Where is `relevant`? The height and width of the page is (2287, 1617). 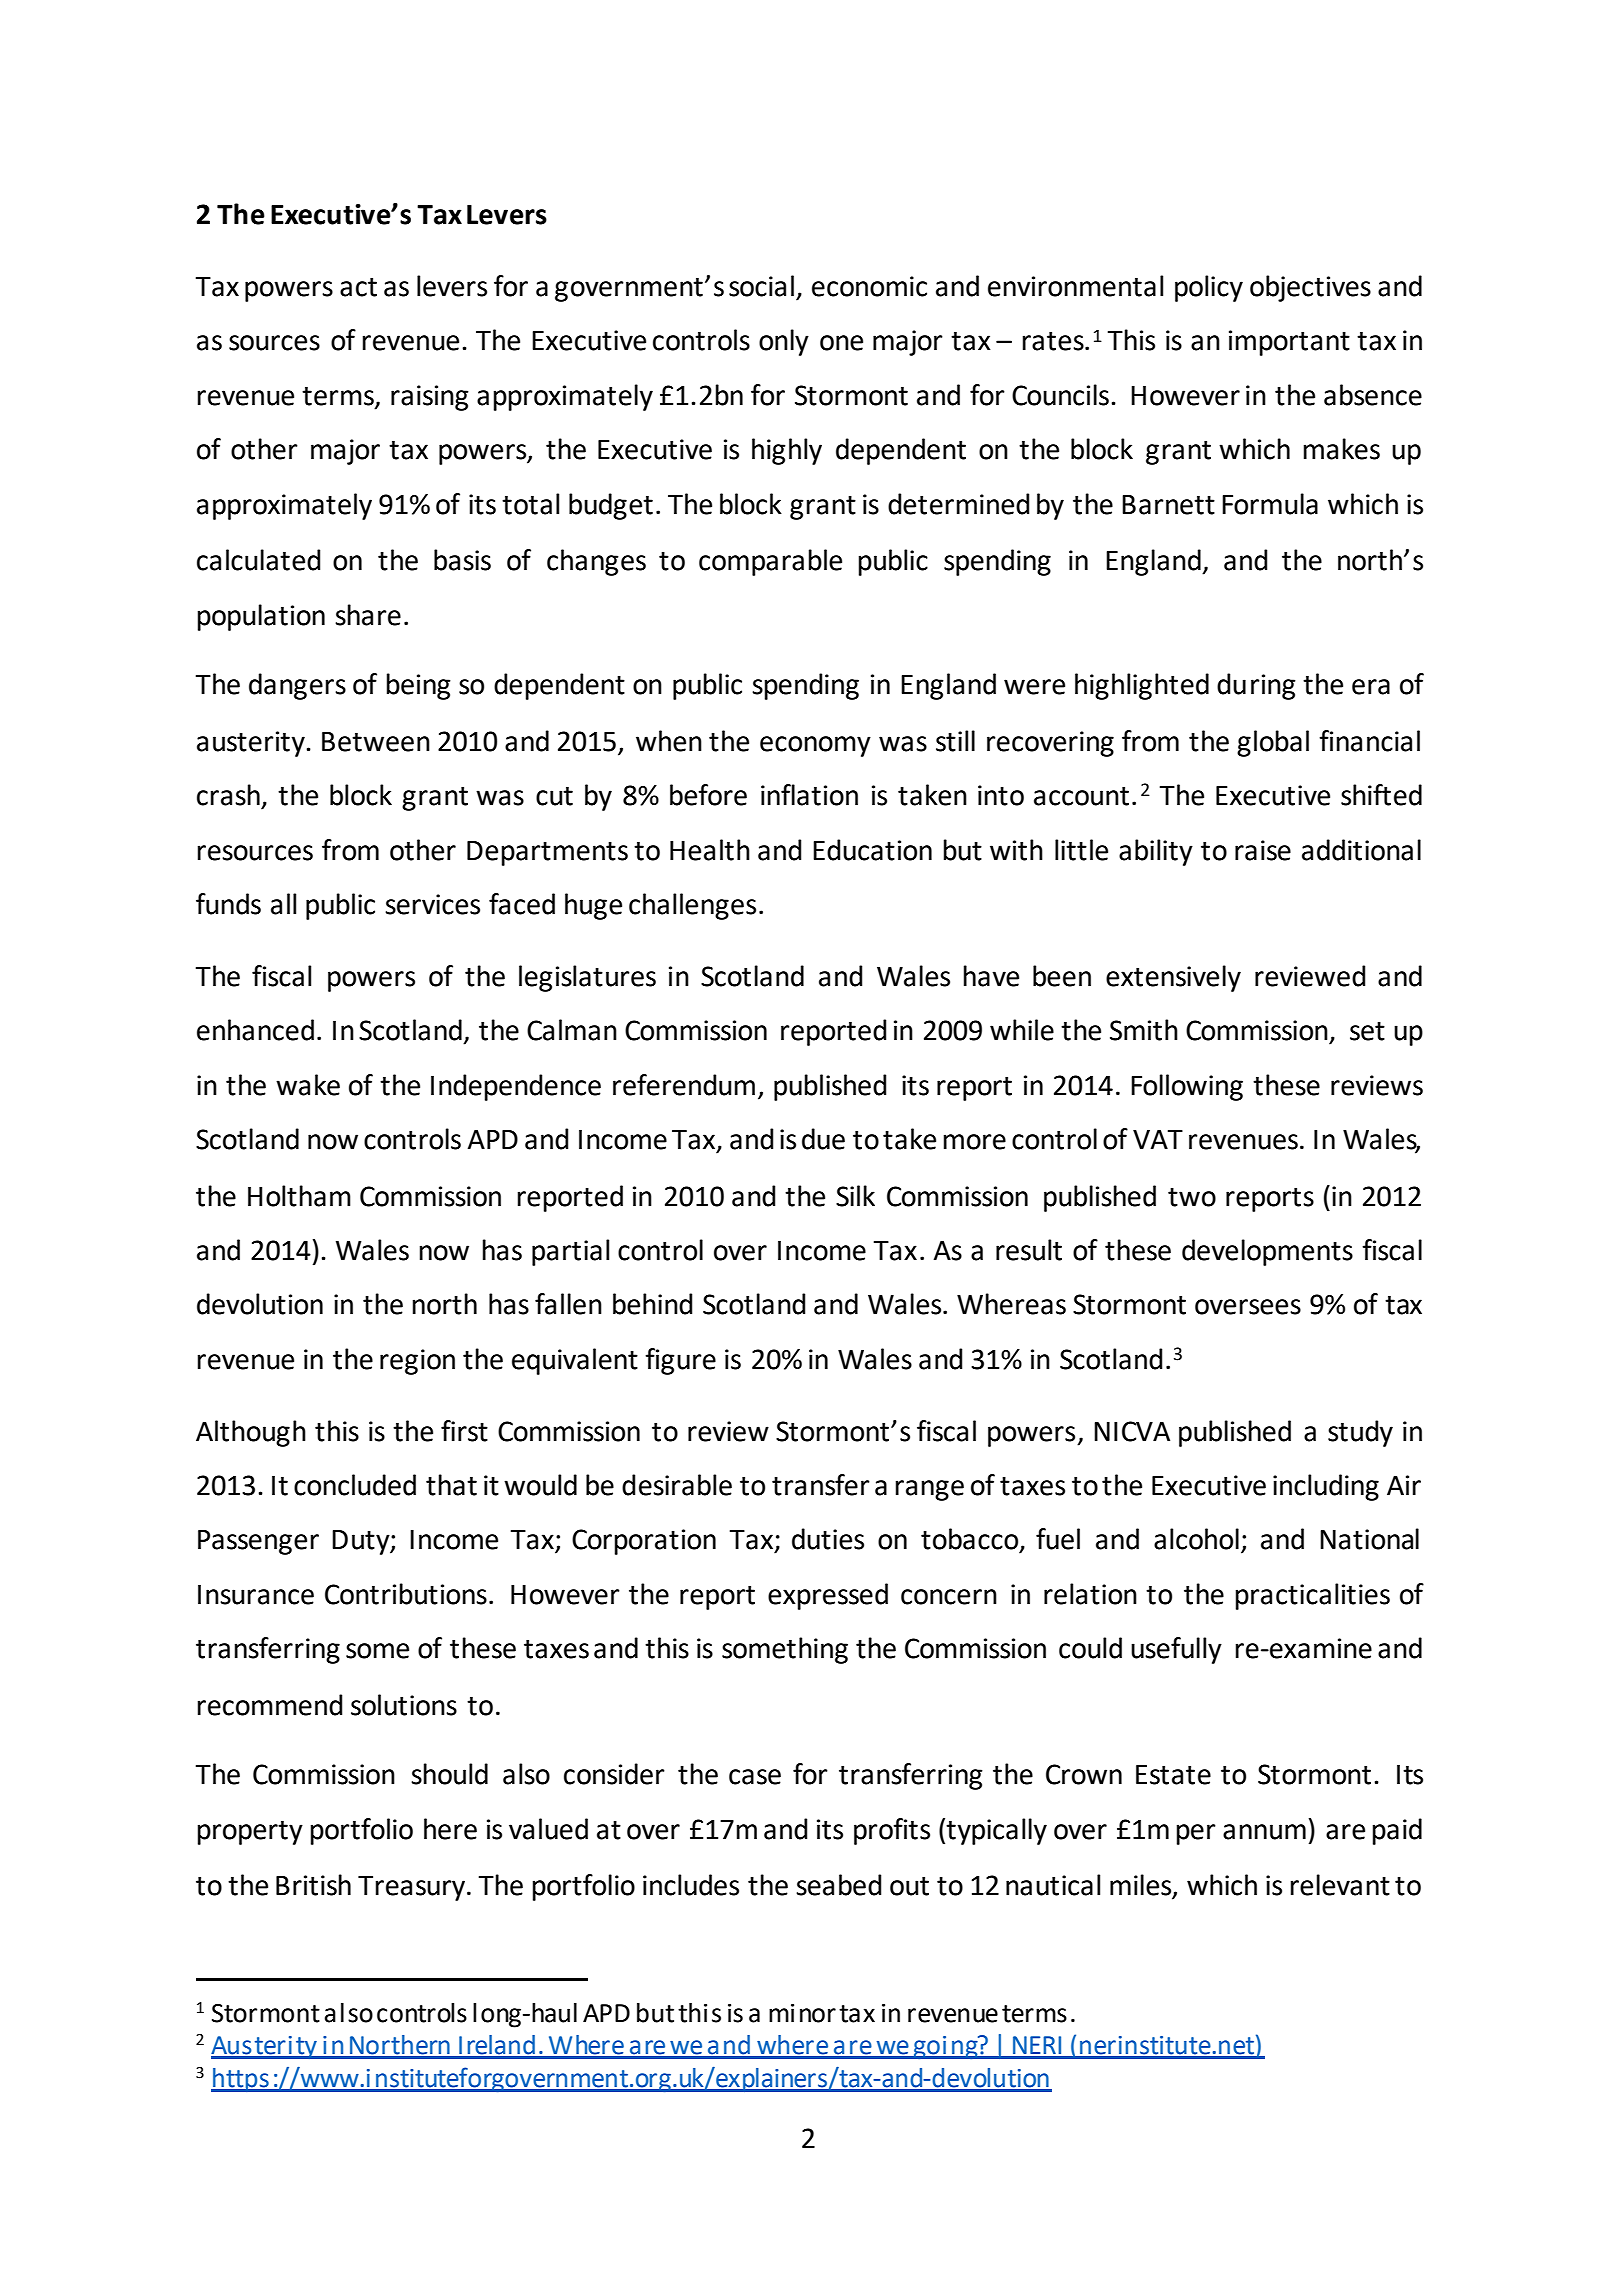
relevant is located at coordinates (1340, 1885).
